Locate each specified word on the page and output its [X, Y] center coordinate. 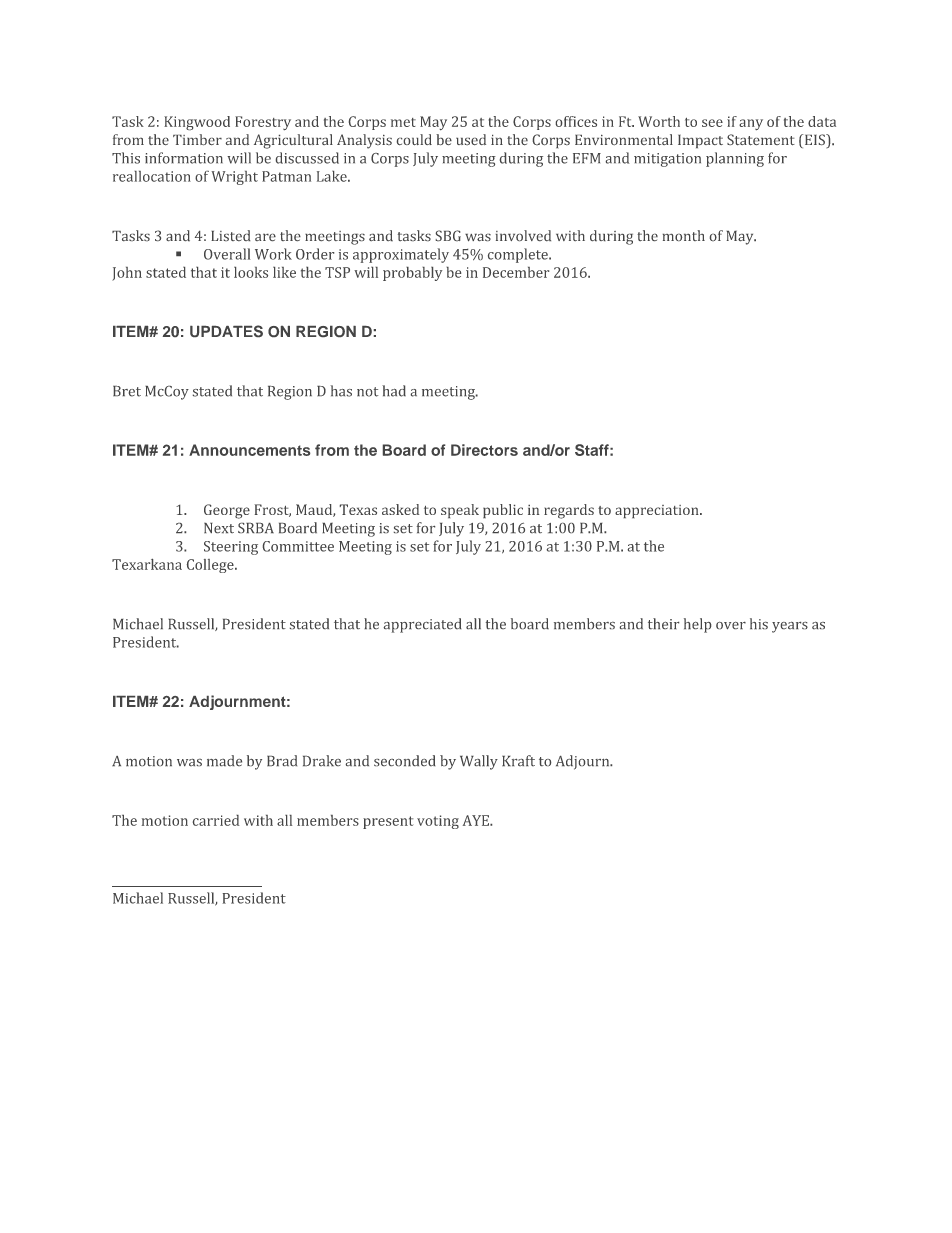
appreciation [658, 511]
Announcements [249, 450]
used [471, 139]
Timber [197, 139]
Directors [484, 450]
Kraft [518, 760]
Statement [761, 139]
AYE [477, 820]
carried [216, 820]
